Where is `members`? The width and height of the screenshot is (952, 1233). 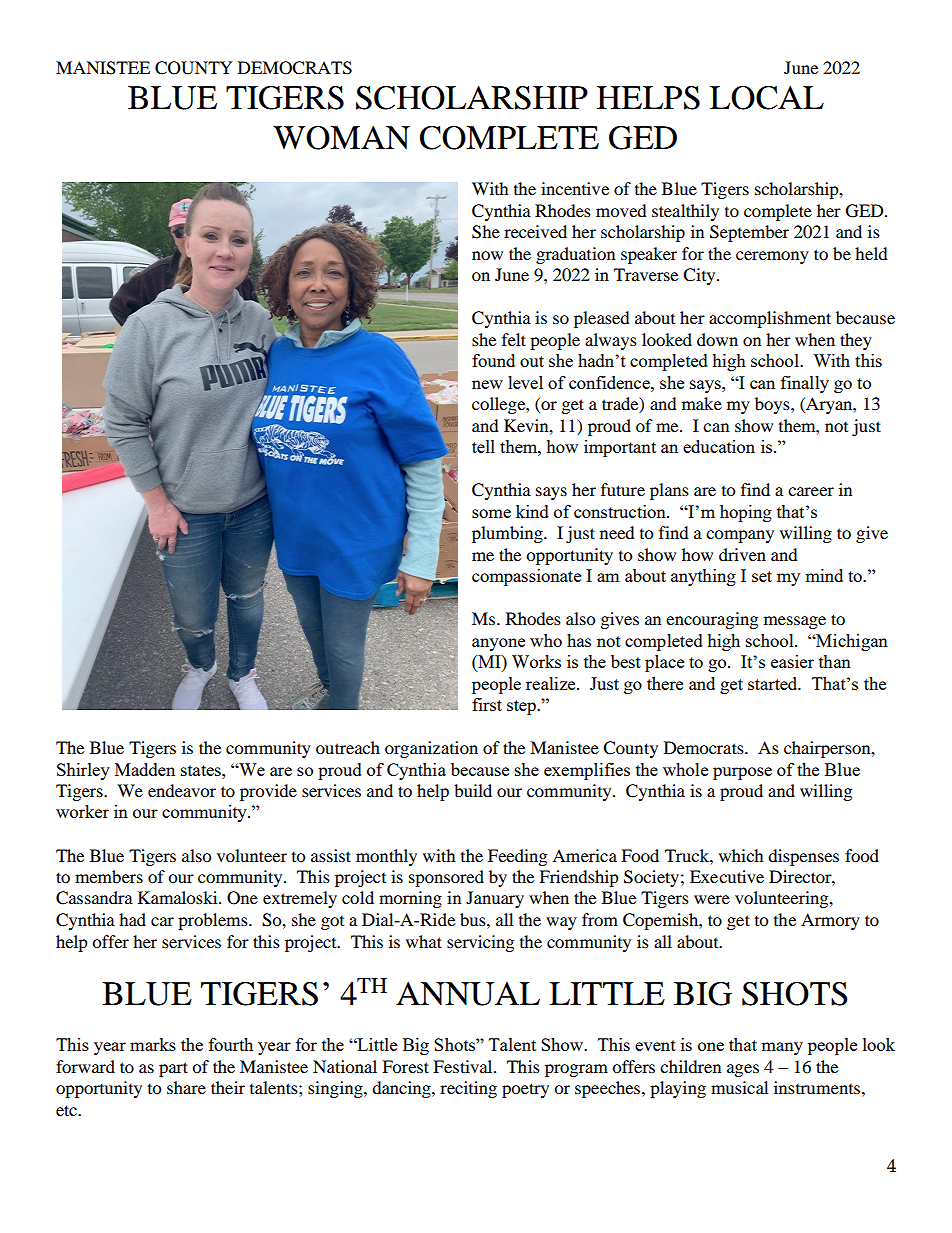 members is located at coordinates (109, 876).
